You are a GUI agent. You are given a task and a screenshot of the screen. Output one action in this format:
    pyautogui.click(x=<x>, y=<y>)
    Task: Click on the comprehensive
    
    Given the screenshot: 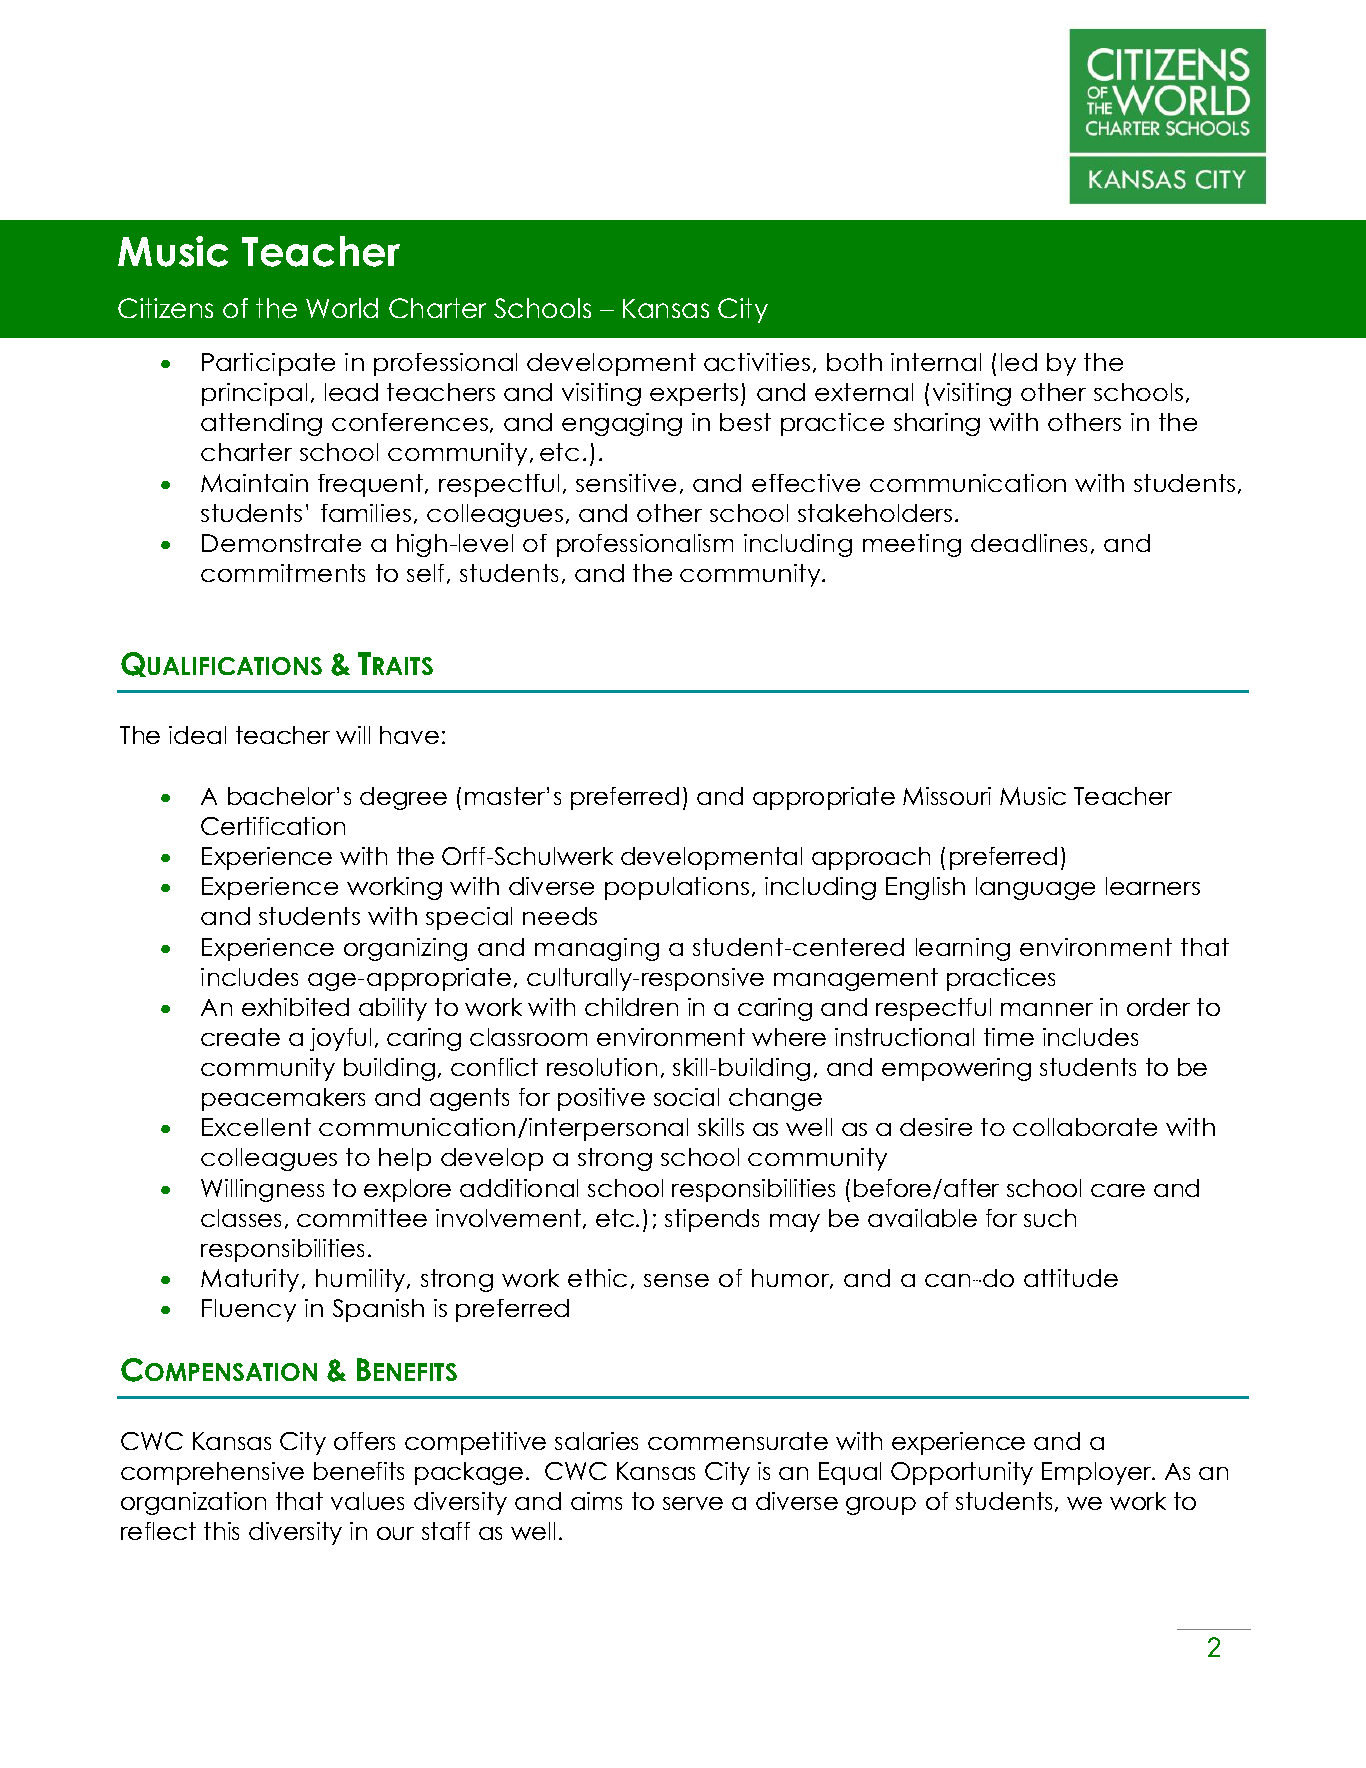 What is the action you would take?
    pyautogui.click(x=212, y=1473)
